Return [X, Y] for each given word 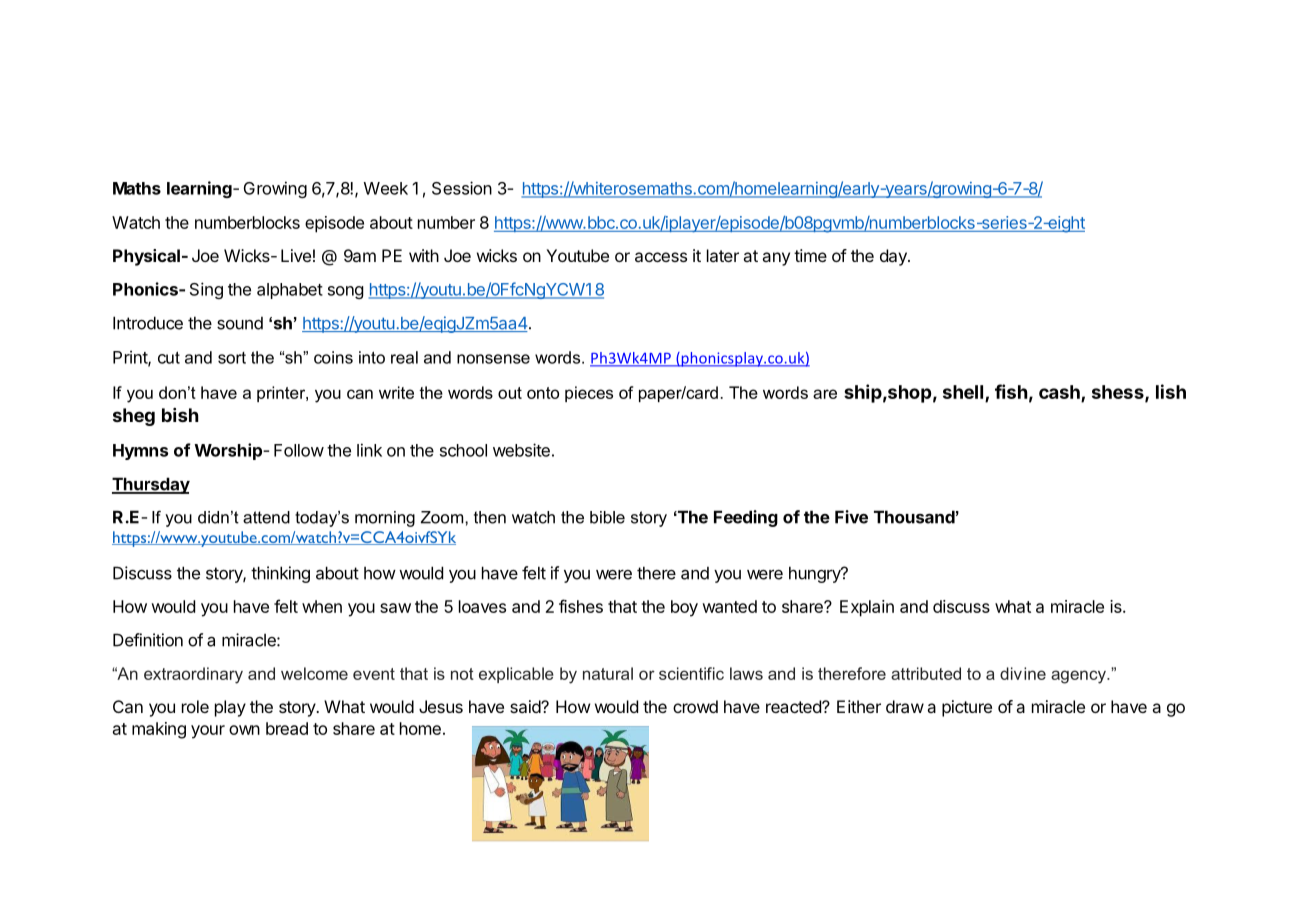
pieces [589, 394]
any [776, 259]
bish [180, 415]
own [244, 730]
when [322, 606]
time [810, 255]
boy [684, 608]
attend [266, 517]
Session [462, 188]
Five [851, 517]
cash [1060, 393]
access [661, 257]
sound [240, 323]
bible [607, 517]
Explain [867, 608]
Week [386, 188]
